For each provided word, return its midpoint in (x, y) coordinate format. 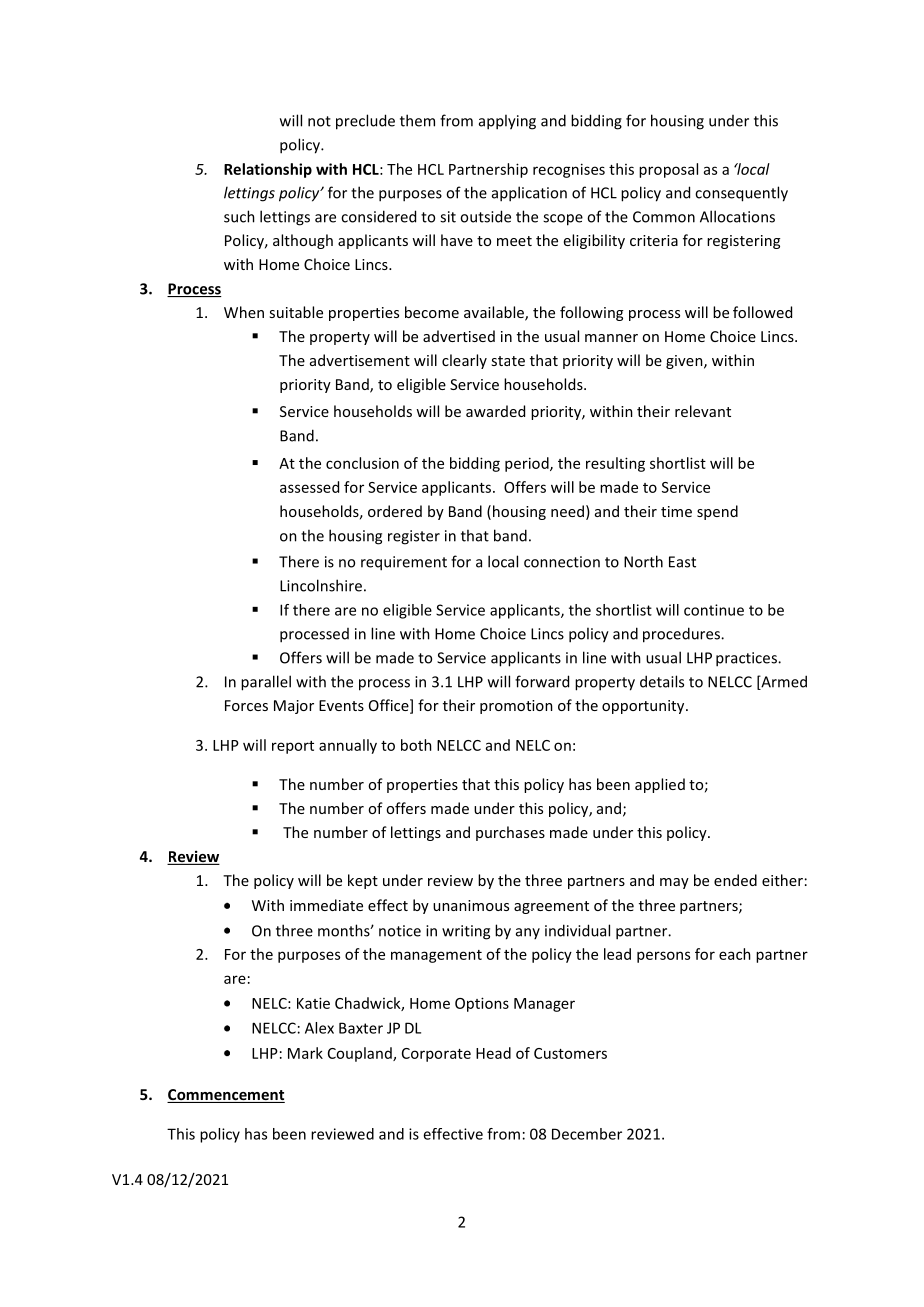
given (685, 362)
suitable (296, 312)
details (662, 681)
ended (735, 880)
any (528, 933)
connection (562, 562)
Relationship (268, 170)
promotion (516, 707)
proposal (668, 170)
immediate (326, 905)
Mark (305, 1053)
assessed (309, 487)
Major (294, 707)
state (508, 361)
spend (717, 512)
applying (507, 122)
